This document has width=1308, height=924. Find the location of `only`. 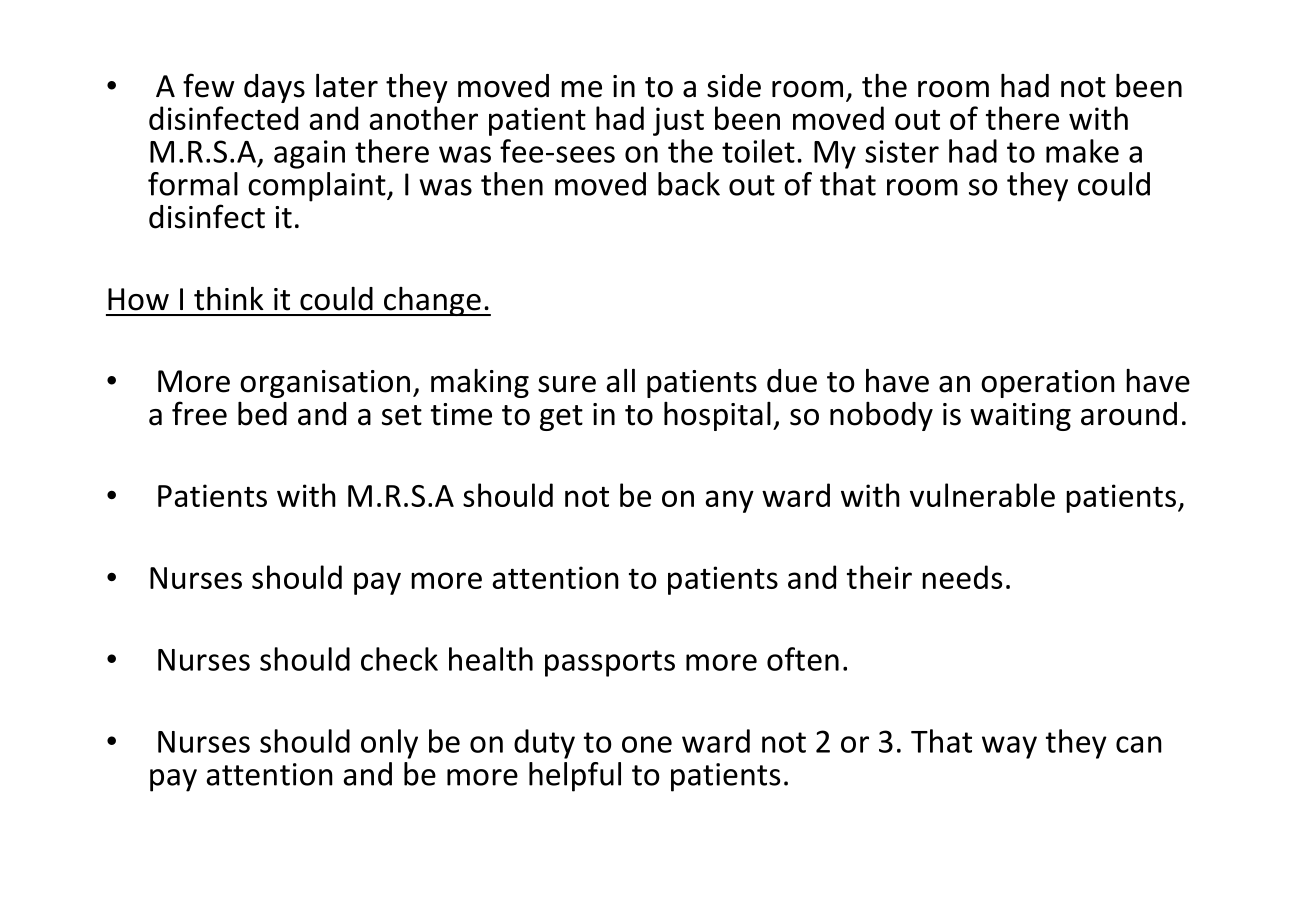

only is located at coordinates (389, 744).
